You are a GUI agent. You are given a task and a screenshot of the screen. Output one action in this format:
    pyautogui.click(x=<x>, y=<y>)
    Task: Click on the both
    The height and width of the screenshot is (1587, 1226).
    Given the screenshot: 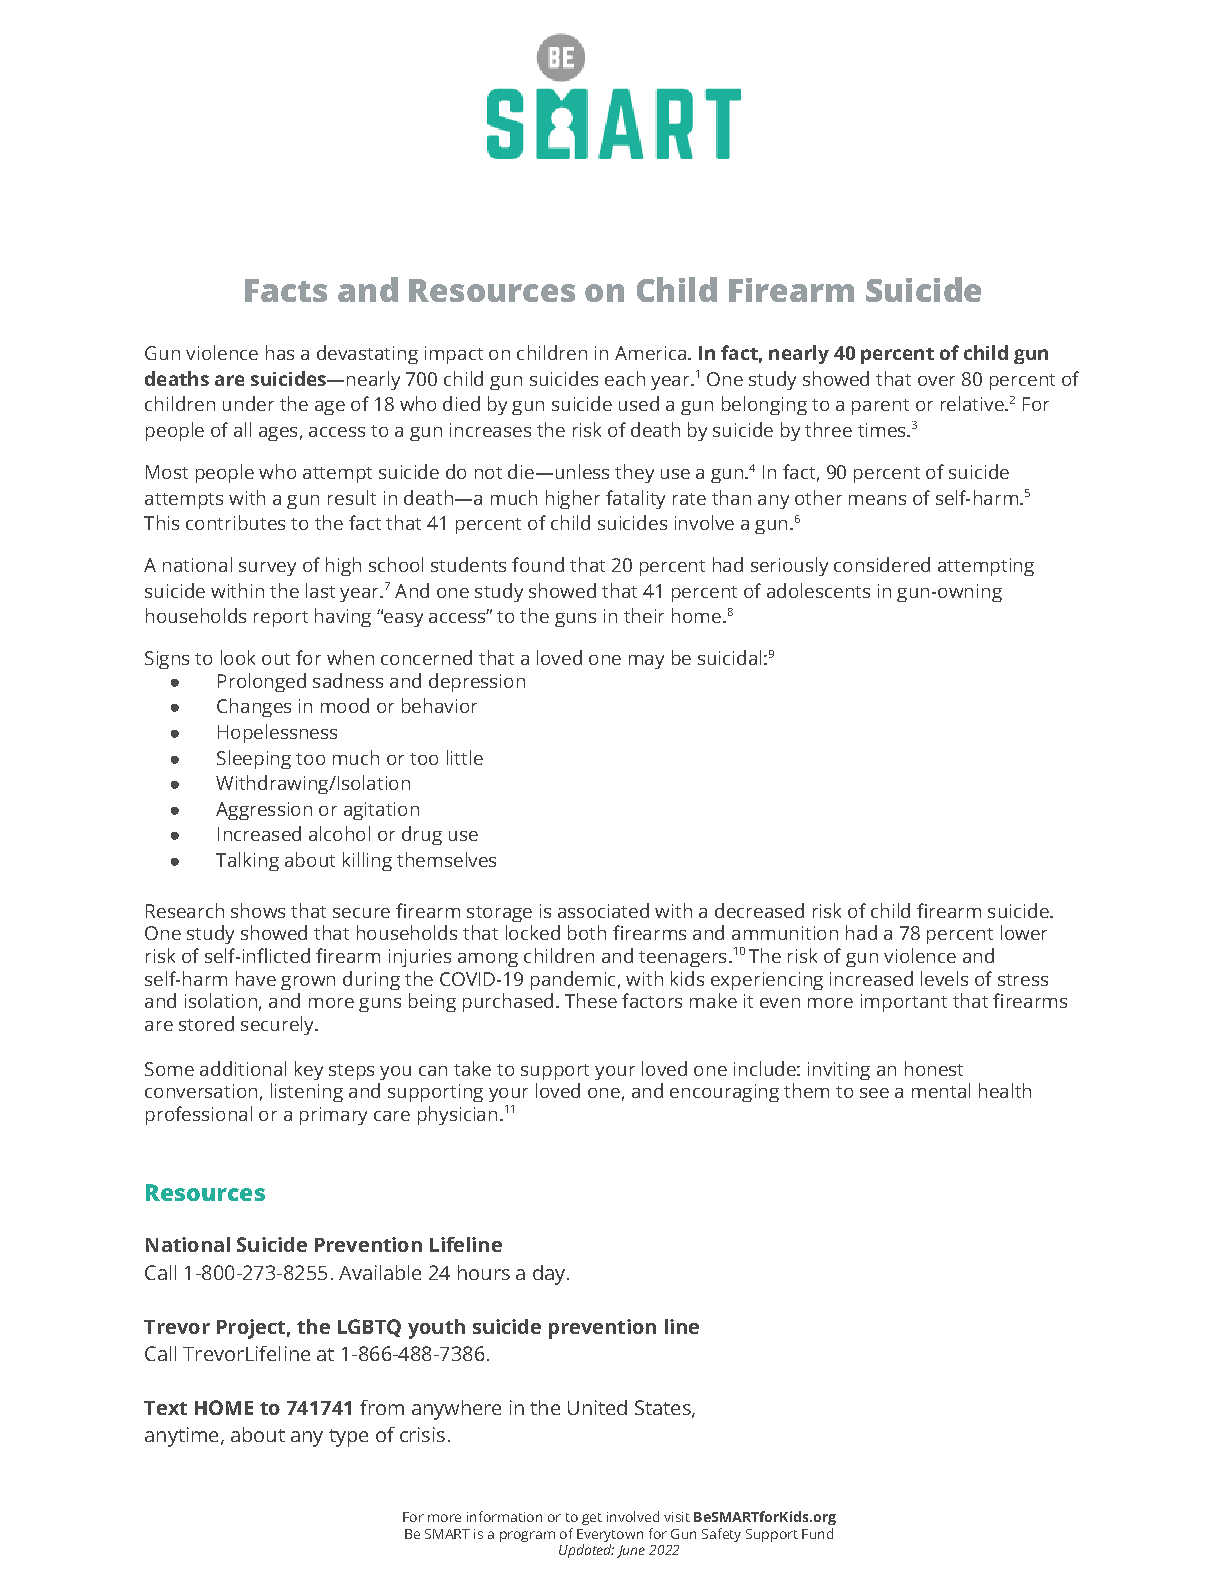 What is the action you would take?
    pyautogui.click(x=587, y=932)
